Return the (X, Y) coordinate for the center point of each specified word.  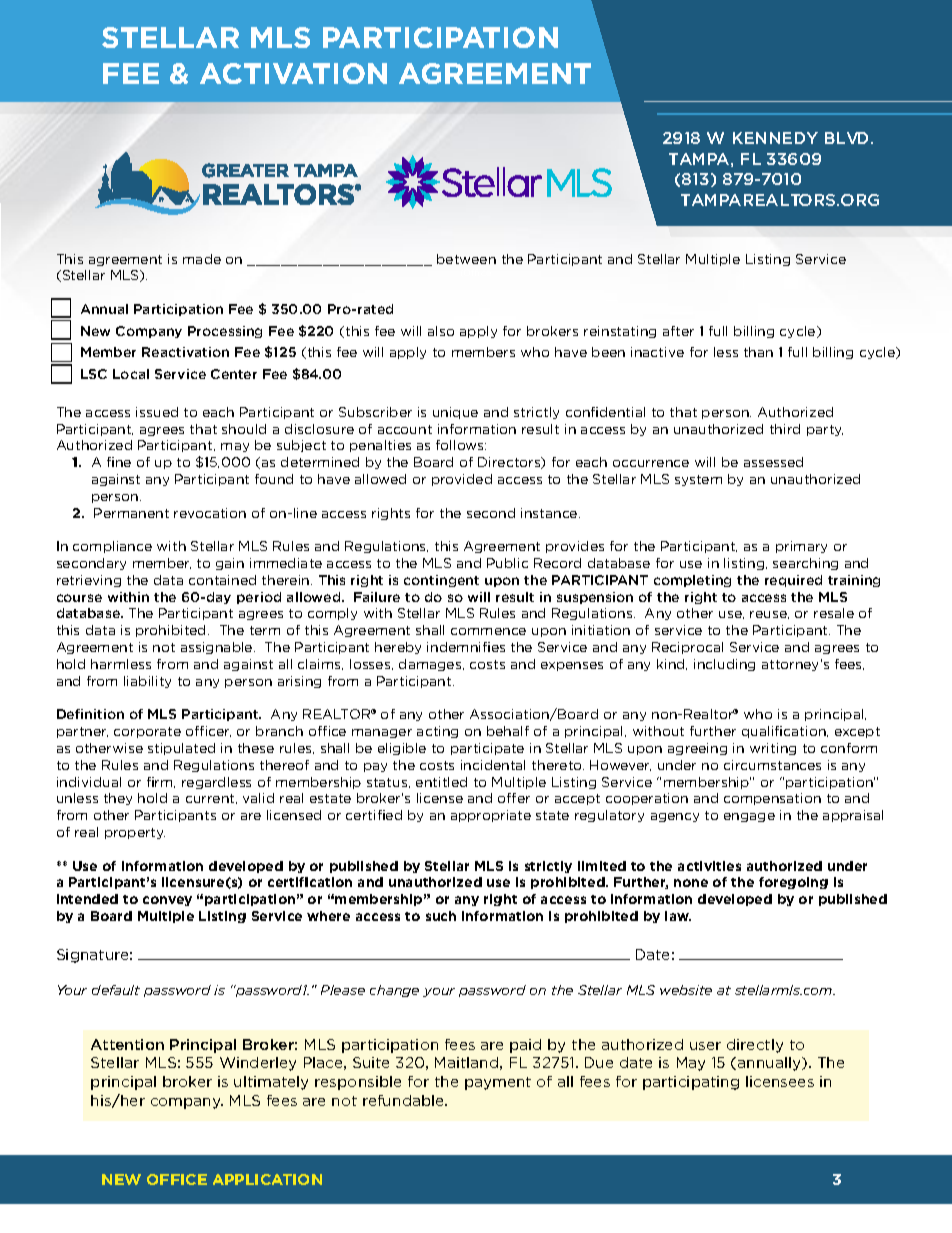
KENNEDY (775, 138)
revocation (210, 513)
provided (462, 480)
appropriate (491, 816)
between (466, 259)
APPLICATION (267, 1179)
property (135, 833)
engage (749, 817)
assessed (773, 462)
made (202, 259)
